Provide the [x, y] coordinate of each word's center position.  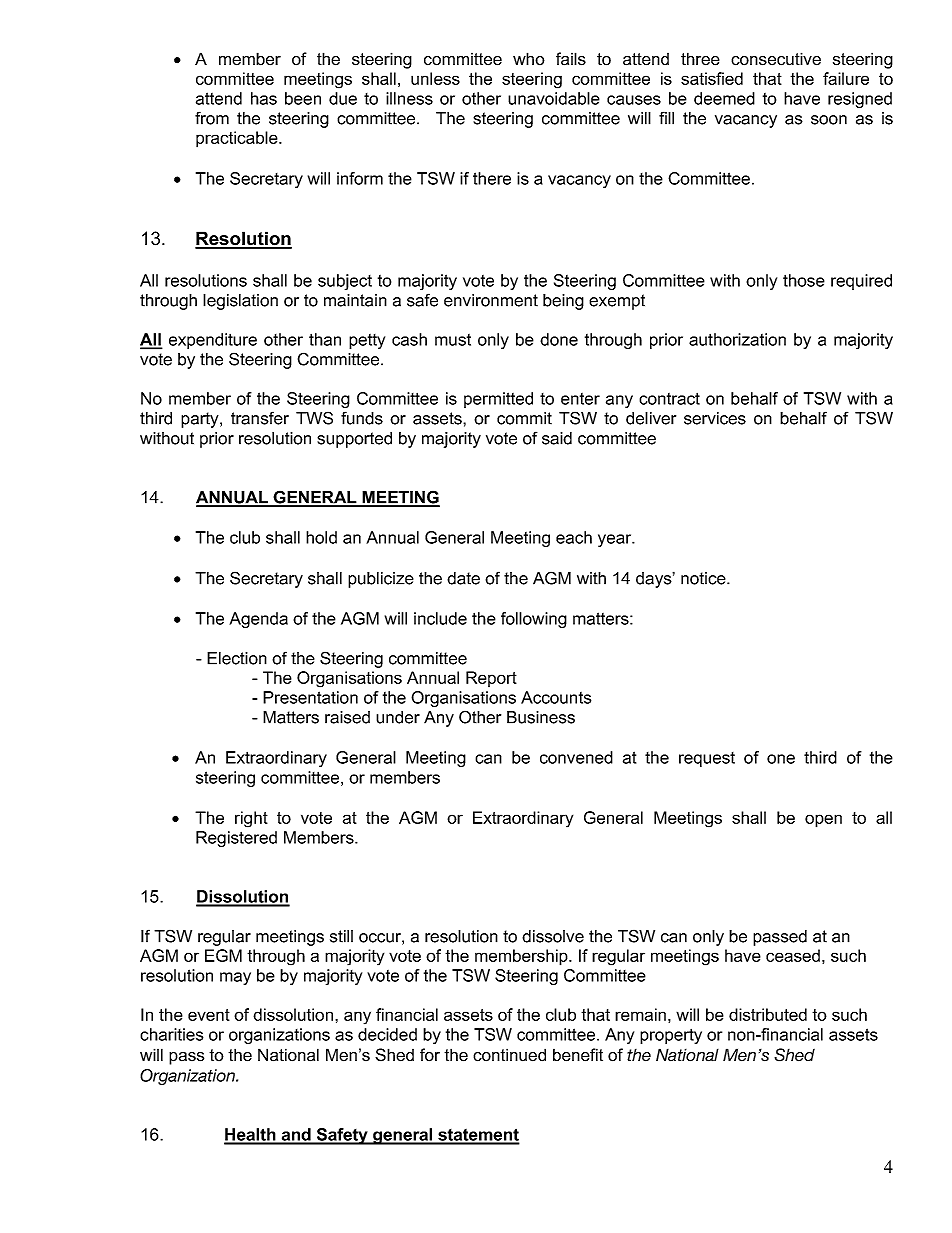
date [463, 578]
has [264, 98]
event [209, 1015]
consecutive [776, 59]
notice [704, 578]
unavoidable [554, 98]
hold [321, 537]
